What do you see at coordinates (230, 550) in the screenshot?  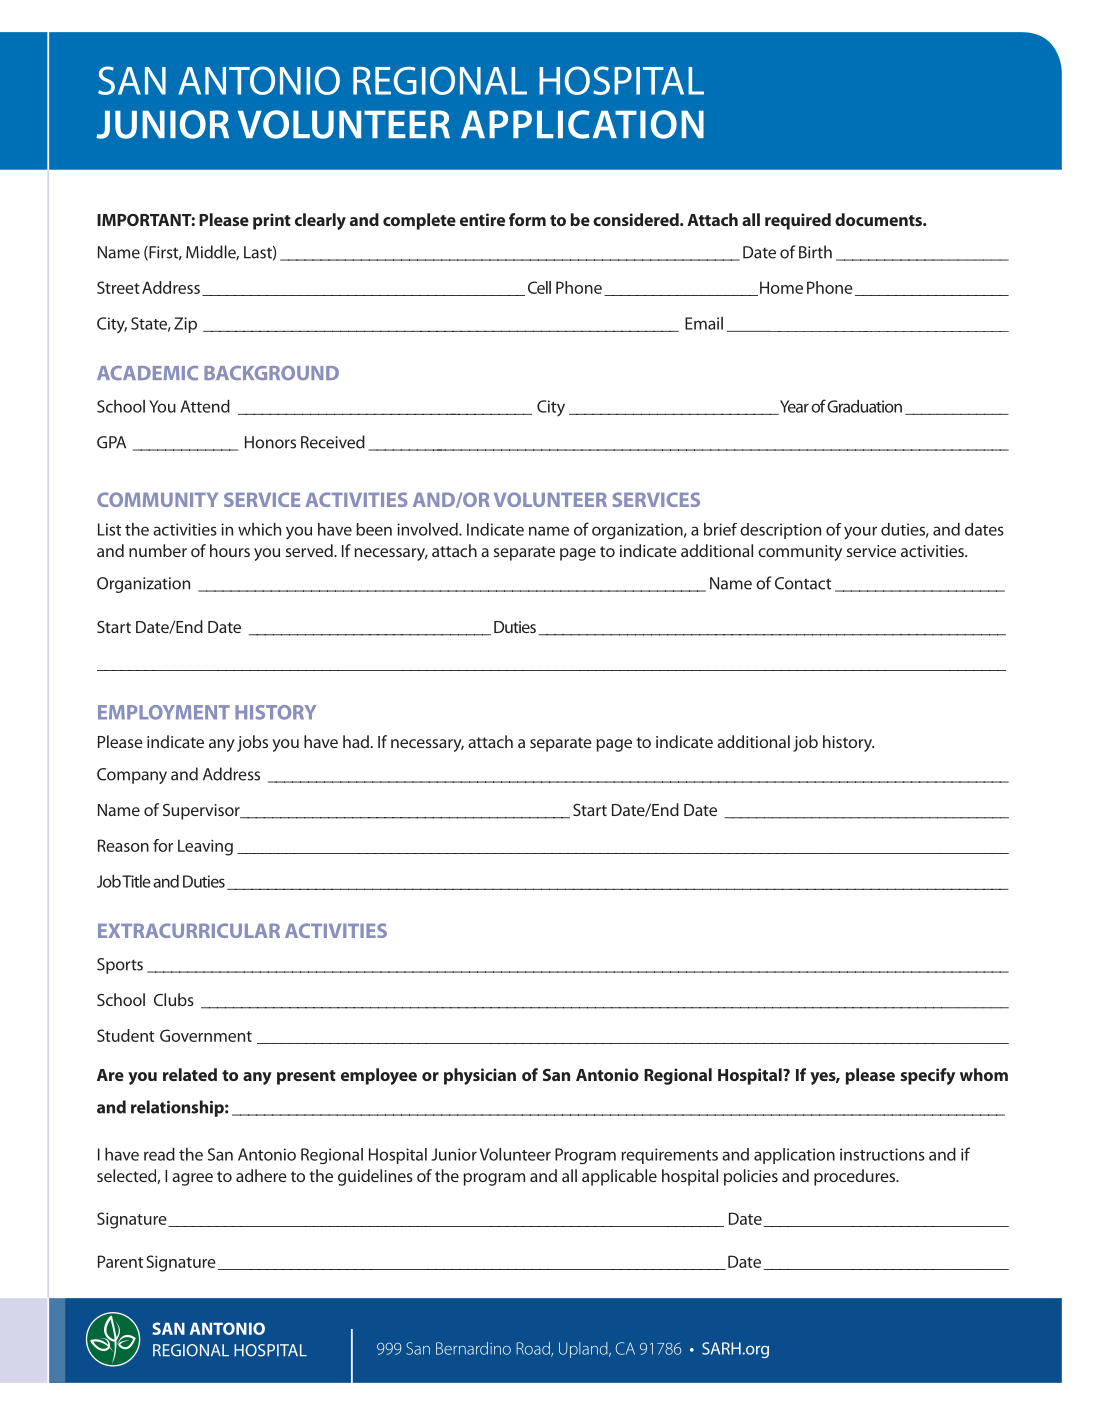 I see `hours` at bounding box center [230, 550].
